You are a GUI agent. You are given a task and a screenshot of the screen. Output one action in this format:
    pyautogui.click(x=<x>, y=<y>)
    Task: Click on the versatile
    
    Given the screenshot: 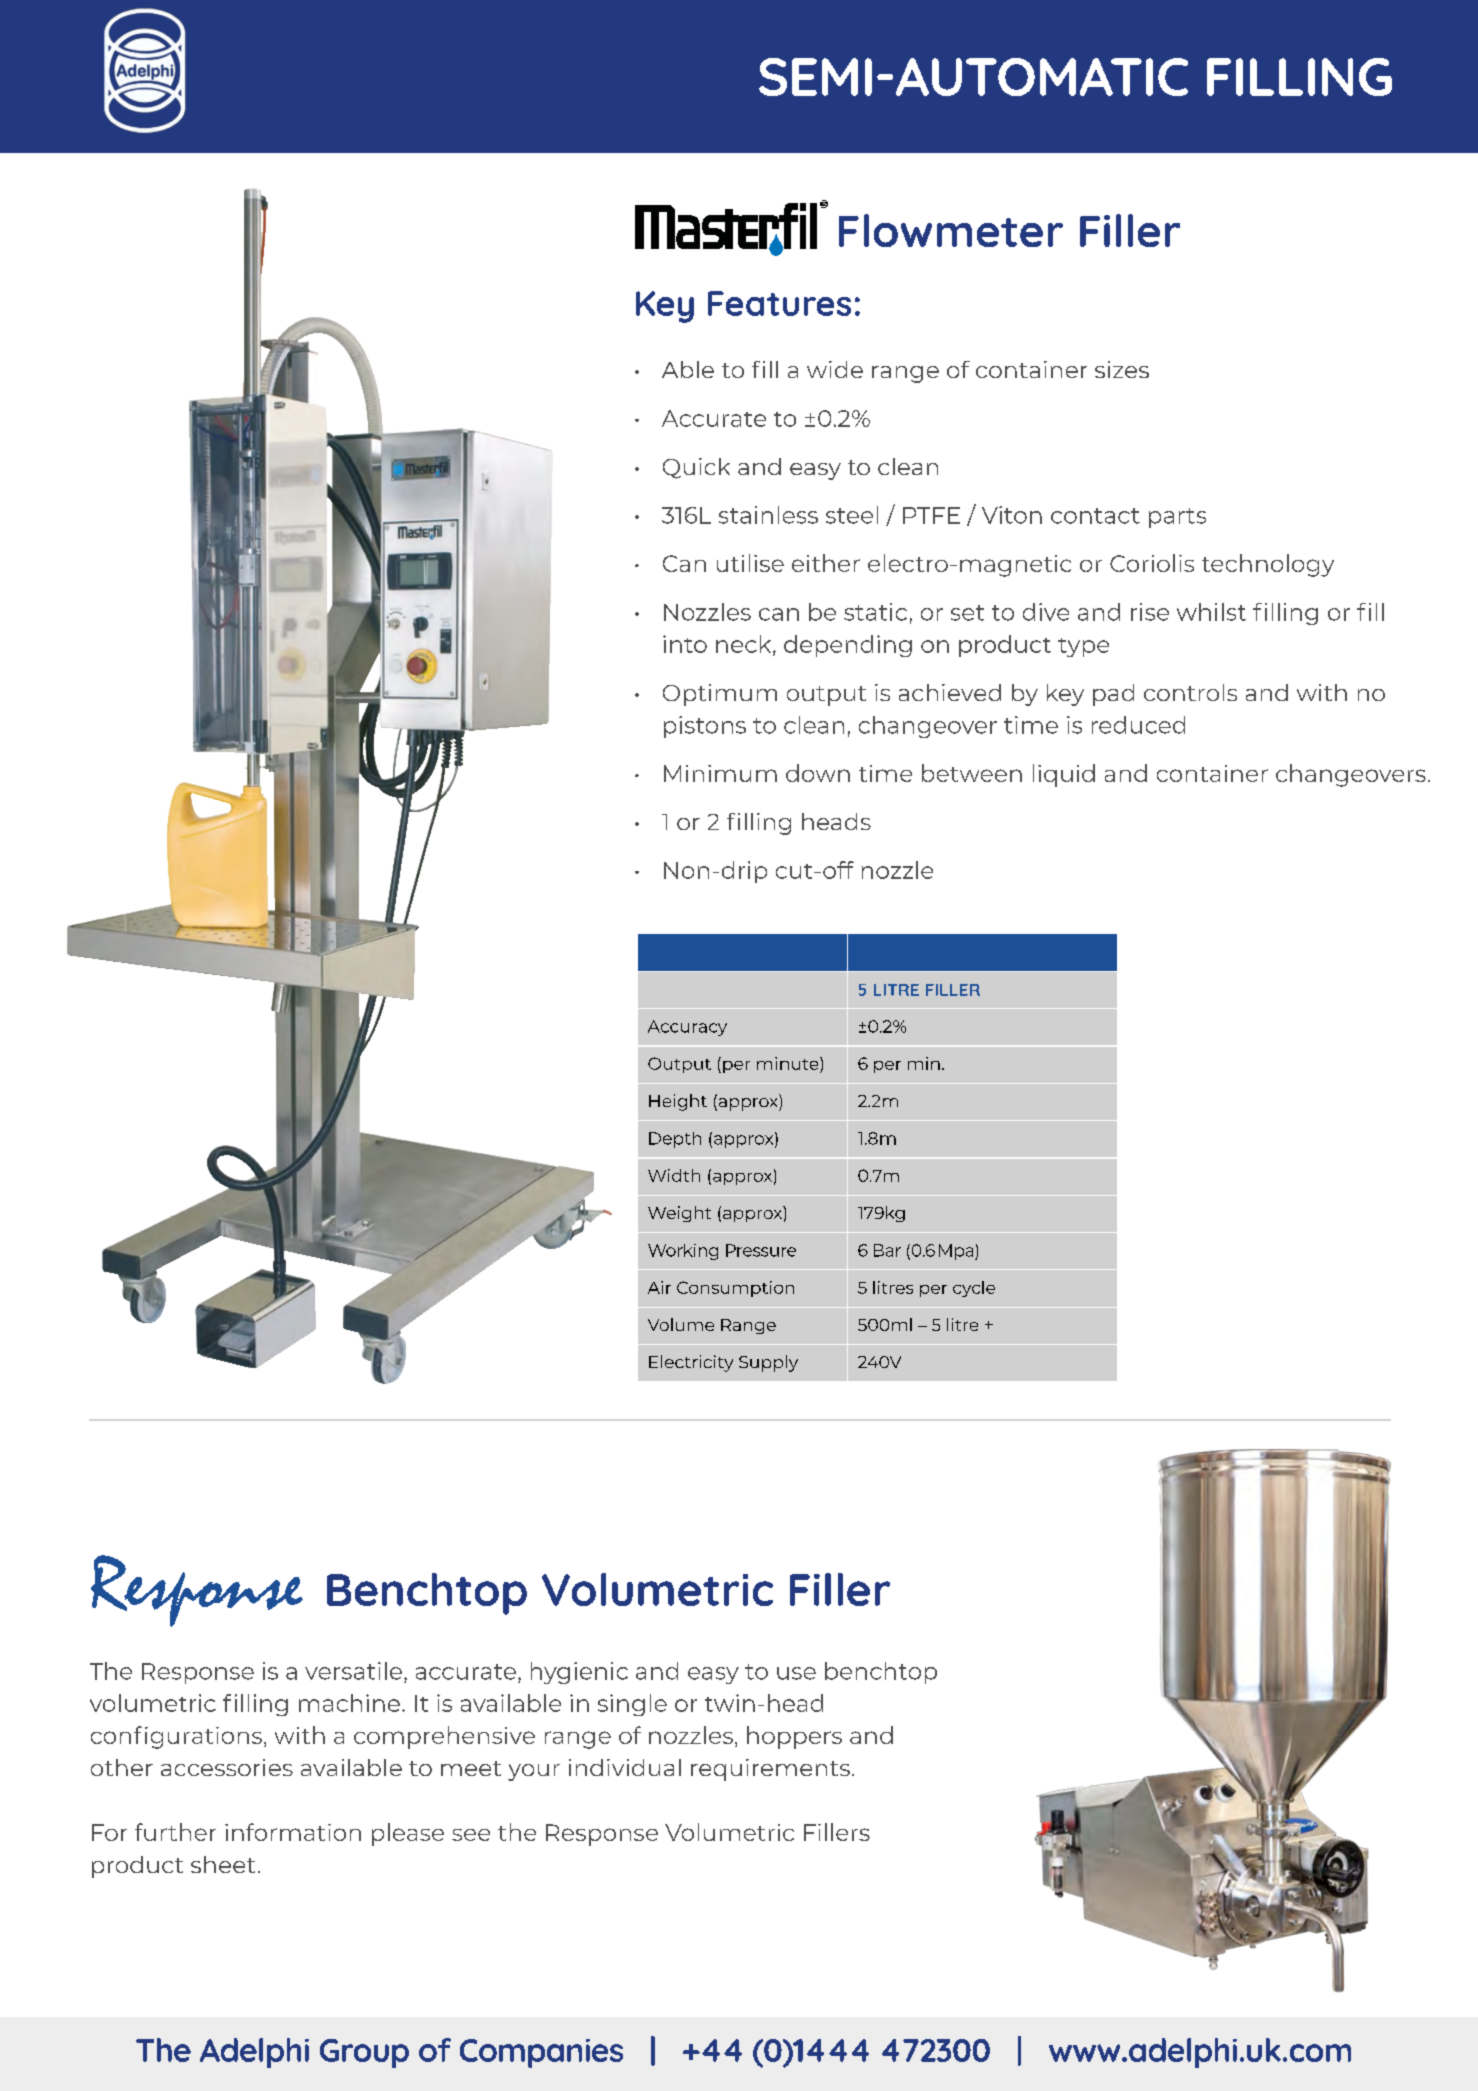 What is the action you would take?
    pyautogui.click(x=353, y=1671)
